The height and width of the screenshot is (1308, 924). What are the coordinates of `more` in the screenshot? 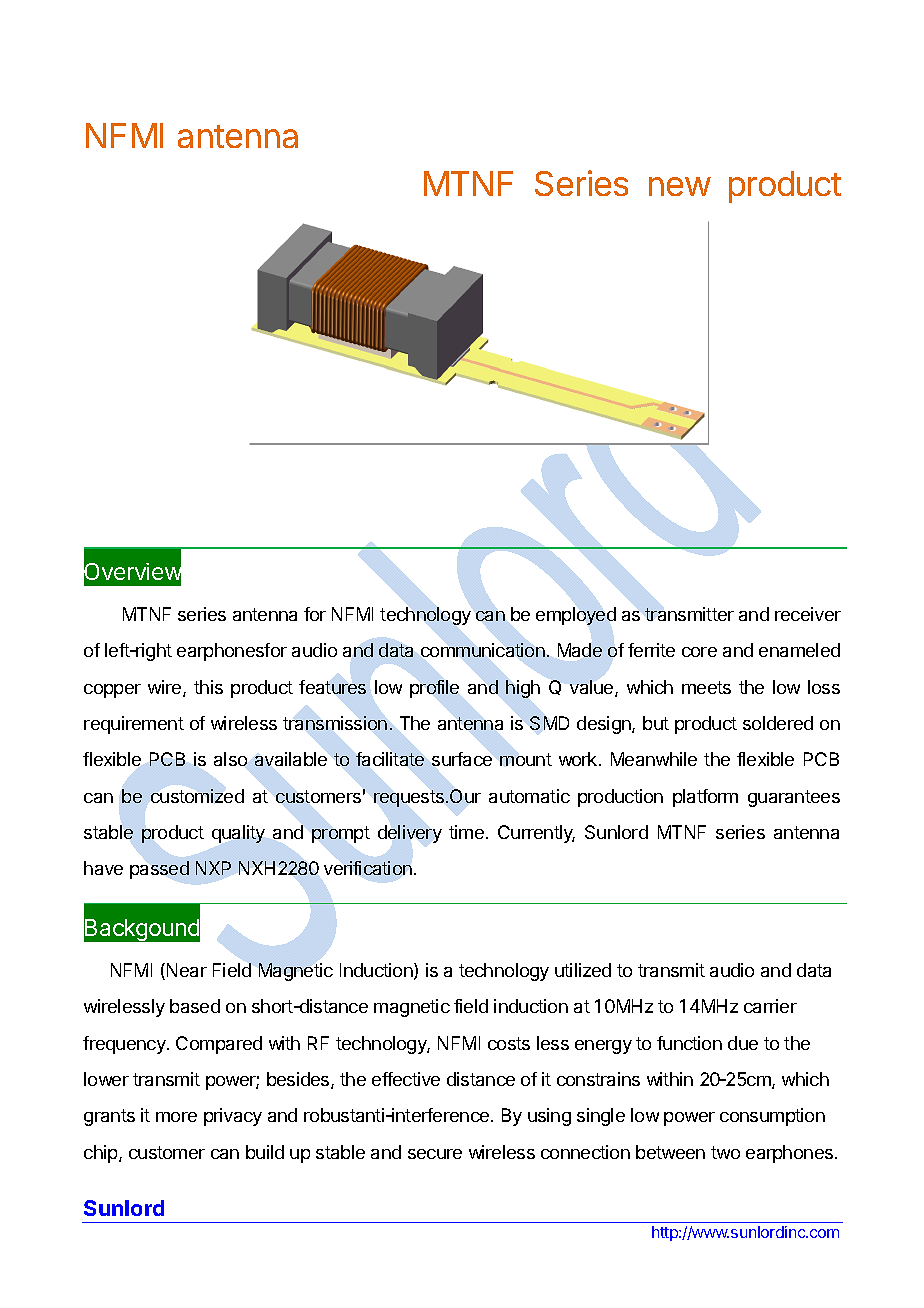 It's located at (176, 1117).
